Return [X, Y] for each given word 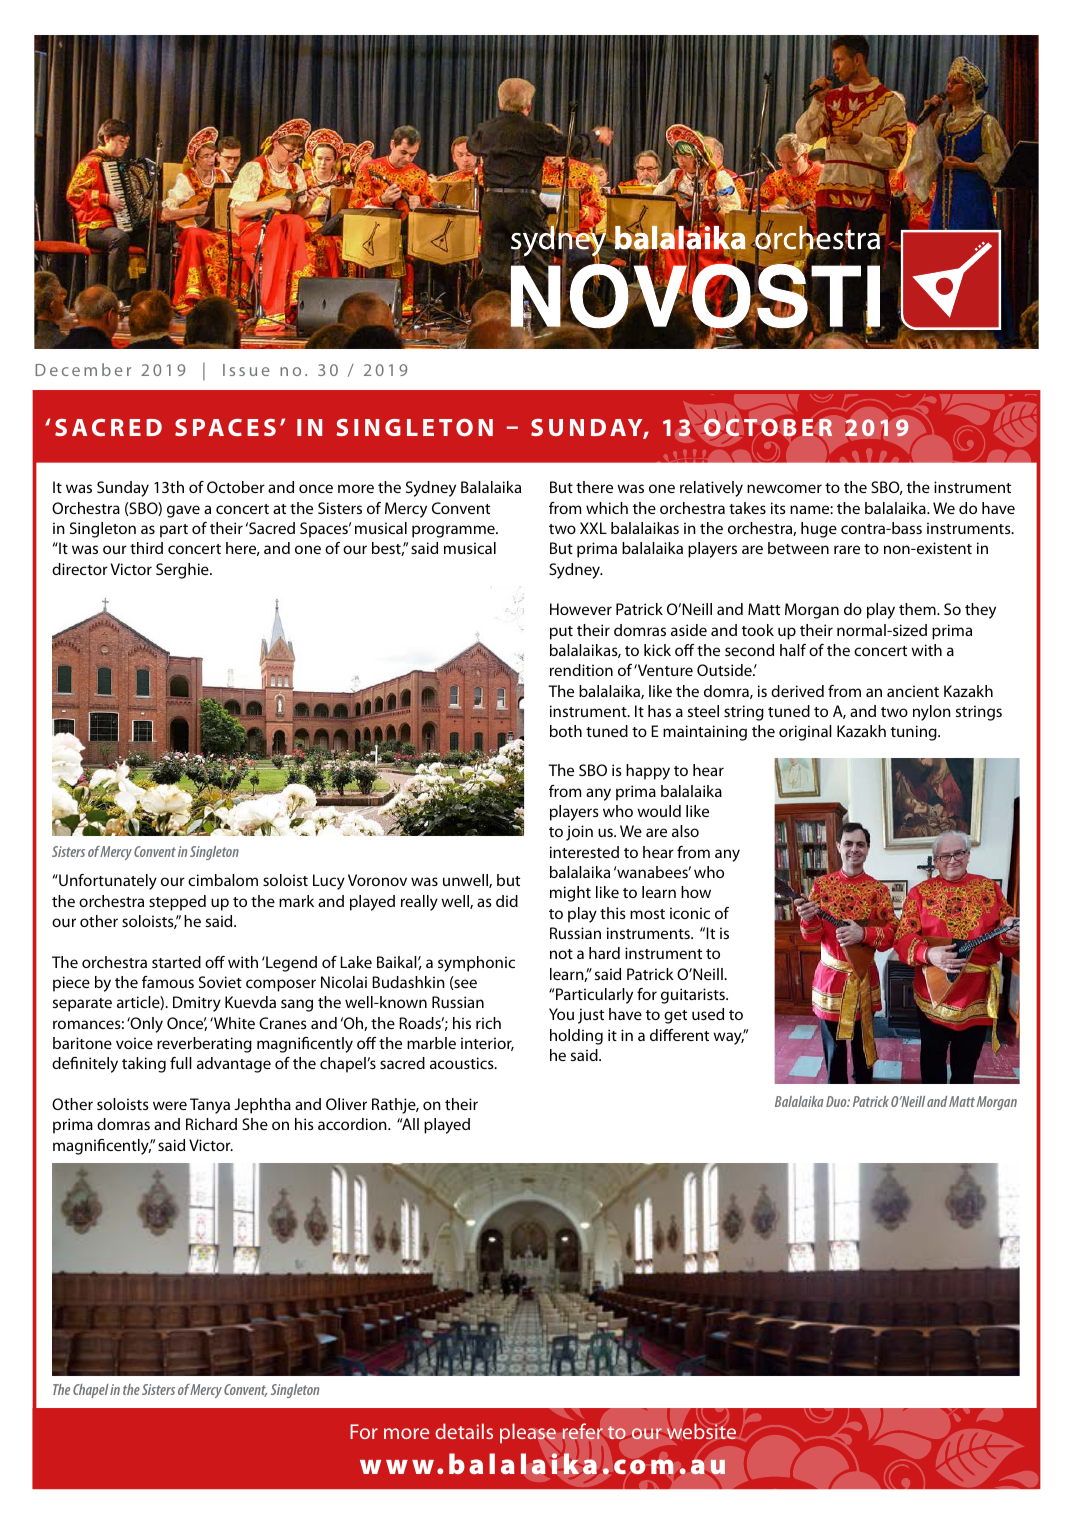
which [607, 508]
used [708, 1014]
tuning [915, 733]
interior [487, 1044]
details [464, 1431]
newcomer [784, 488]
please [528, 1433]
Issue [246, 370]
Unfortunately [107, 882]
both [566, 731]
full [181, 1063]
